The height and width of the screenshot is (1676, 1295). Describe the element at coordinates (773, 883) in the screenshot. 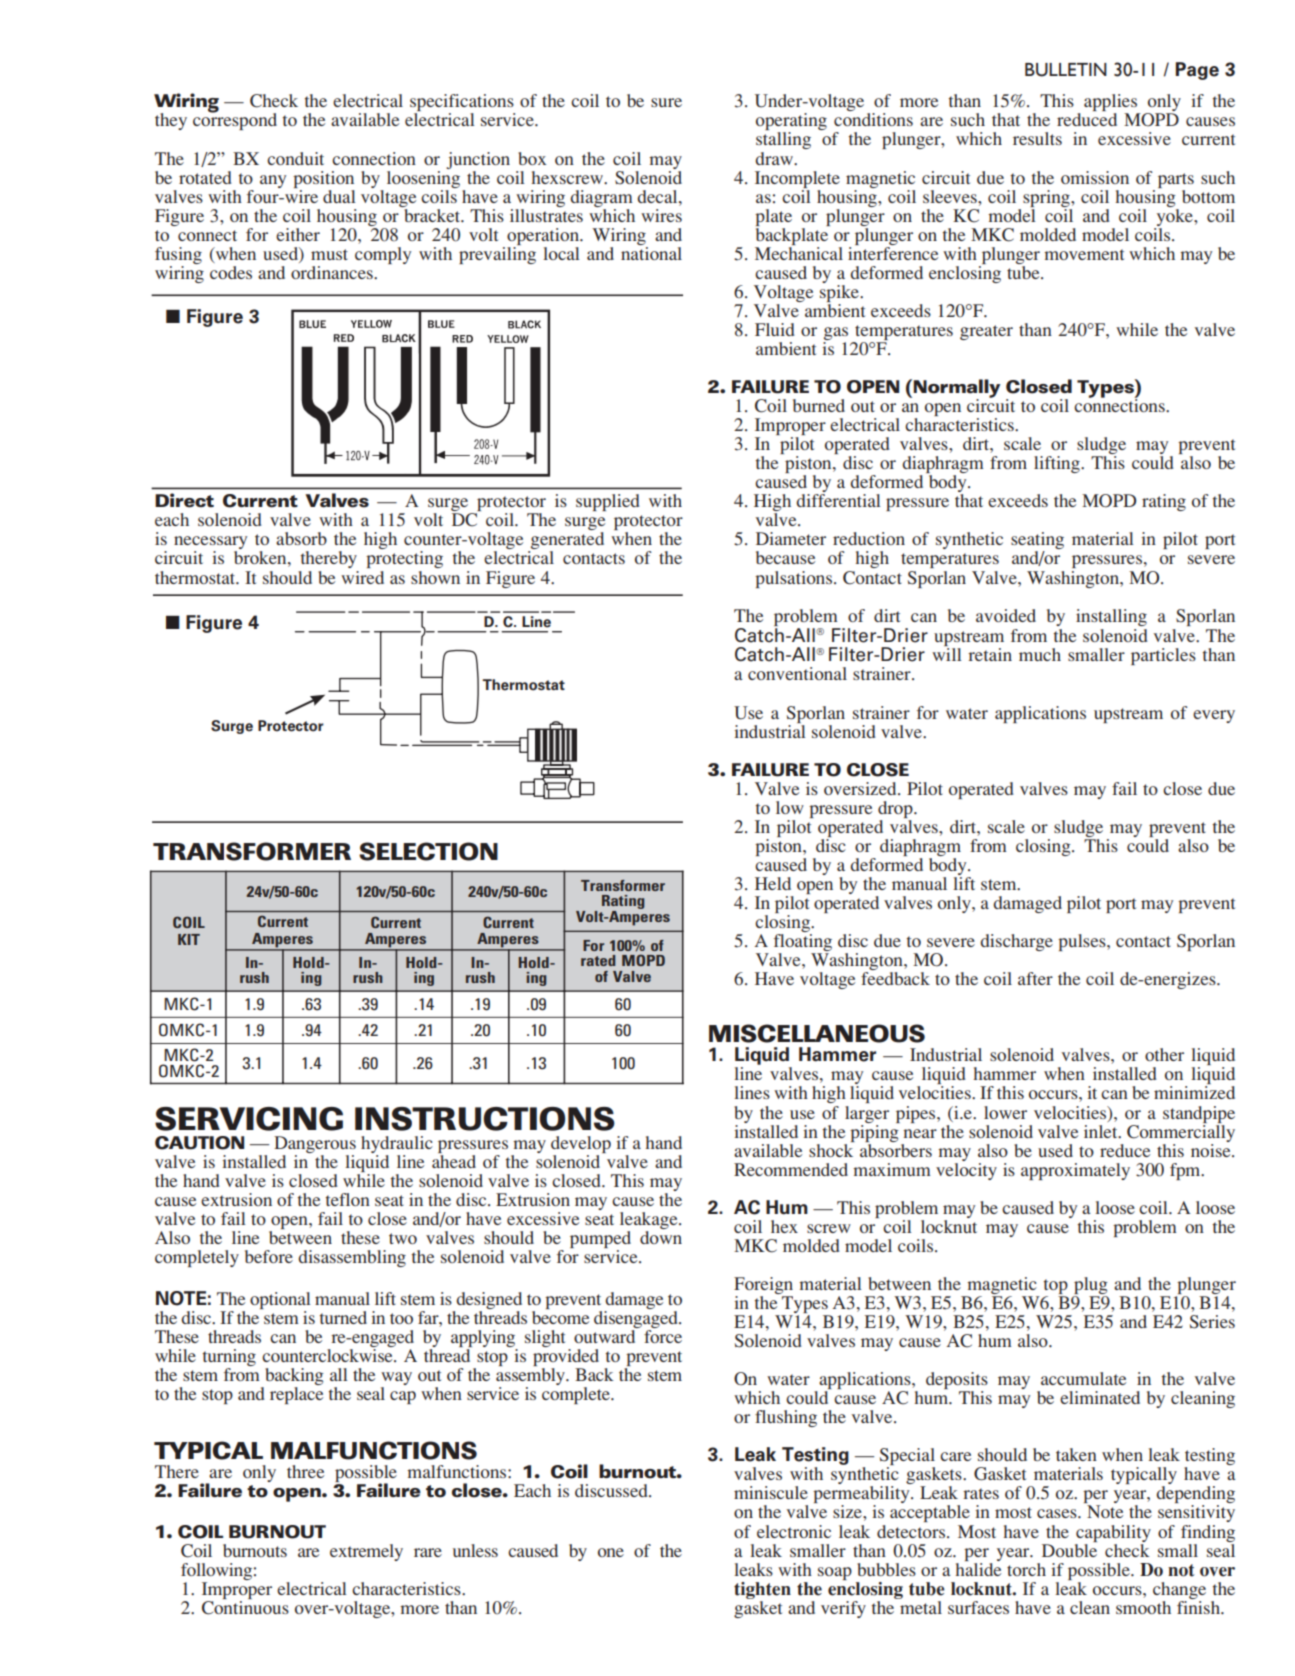

I see `Held` at that location.
